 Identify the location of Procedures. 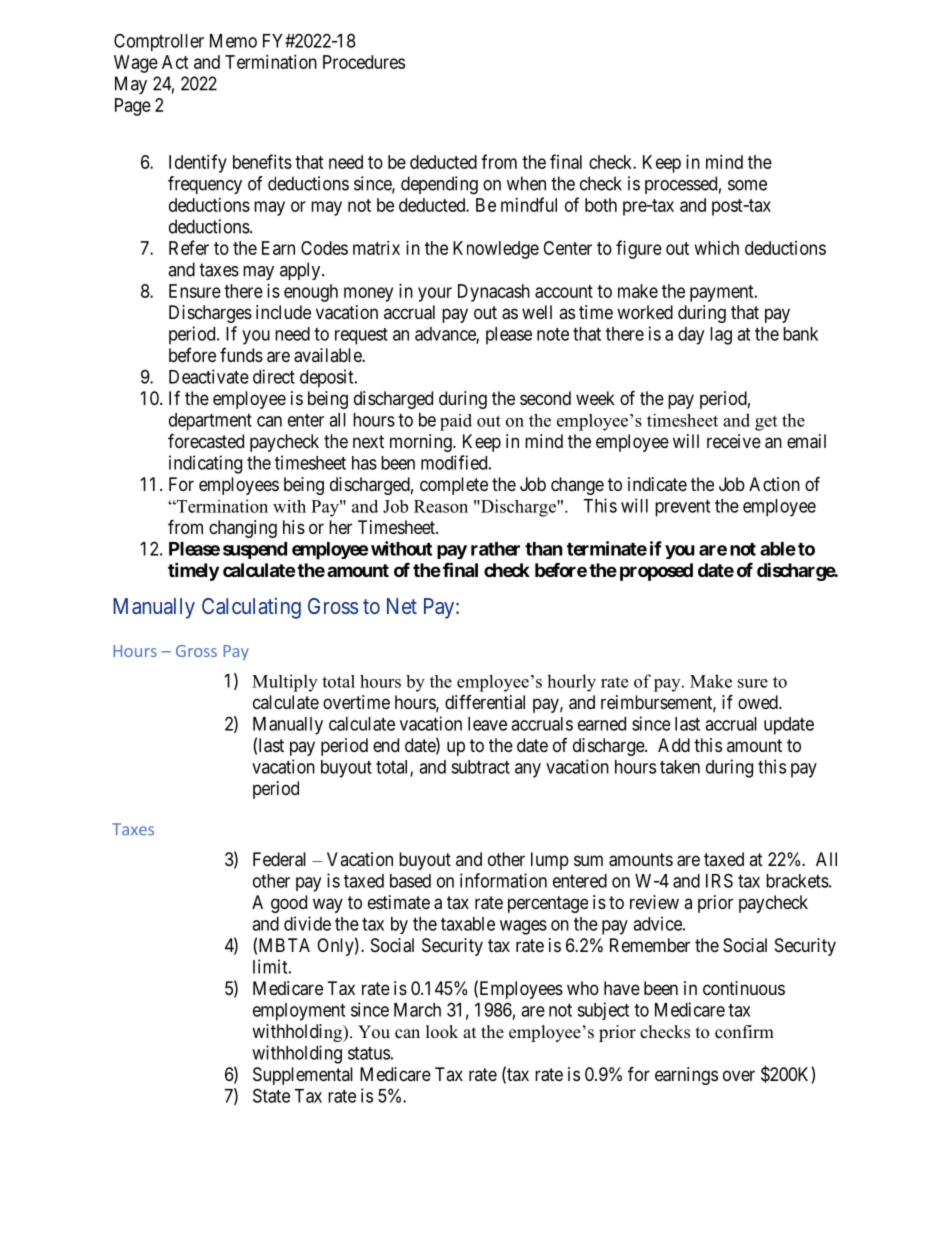
(364, 62).
